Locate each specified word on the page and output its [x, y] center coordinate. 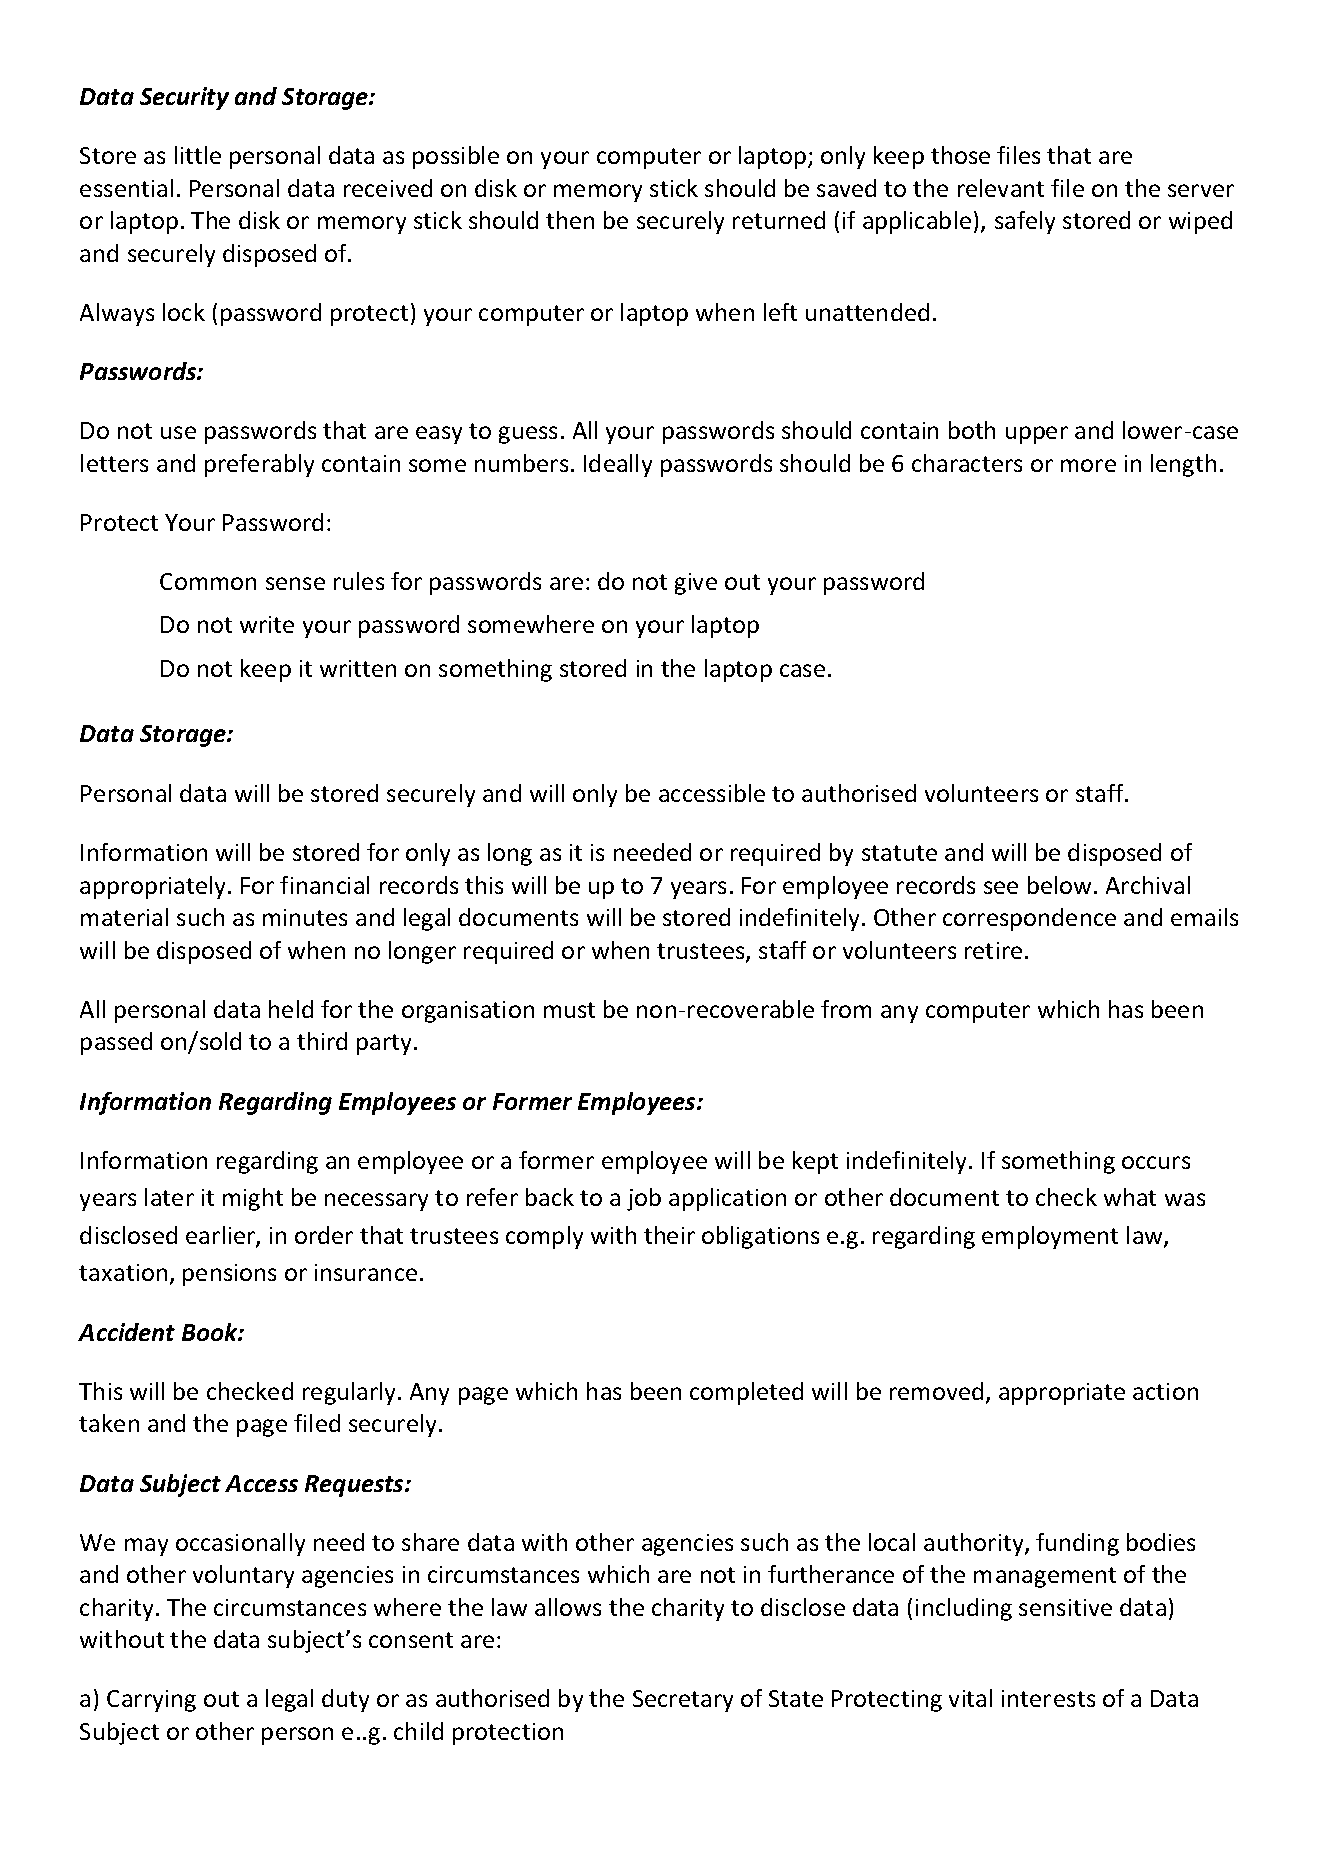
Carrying [151, 1701]
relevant [1001, 188]
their [669, 1235]
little [198, 155]
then [570, 220]
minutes [305, 917]
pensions [229, 1275]
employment [1050, 1237]
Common [208, 581]
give [696, 584]
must [569, 1010]
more [1088, 465]
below [1059, 885]
